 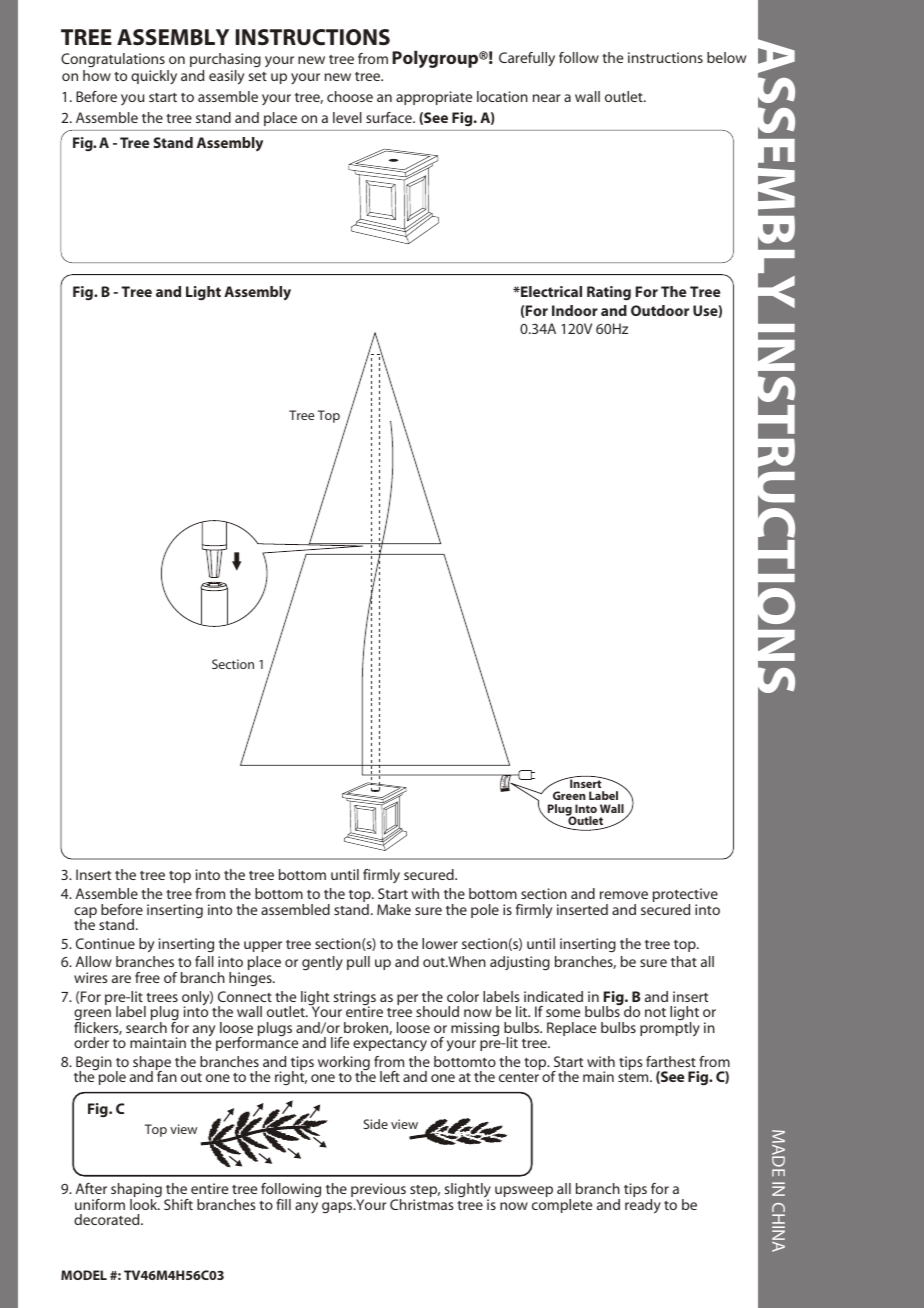 What do you see at coordinates (85, 914) in the image?
I see `cap` at bounding box center [85, 914].
